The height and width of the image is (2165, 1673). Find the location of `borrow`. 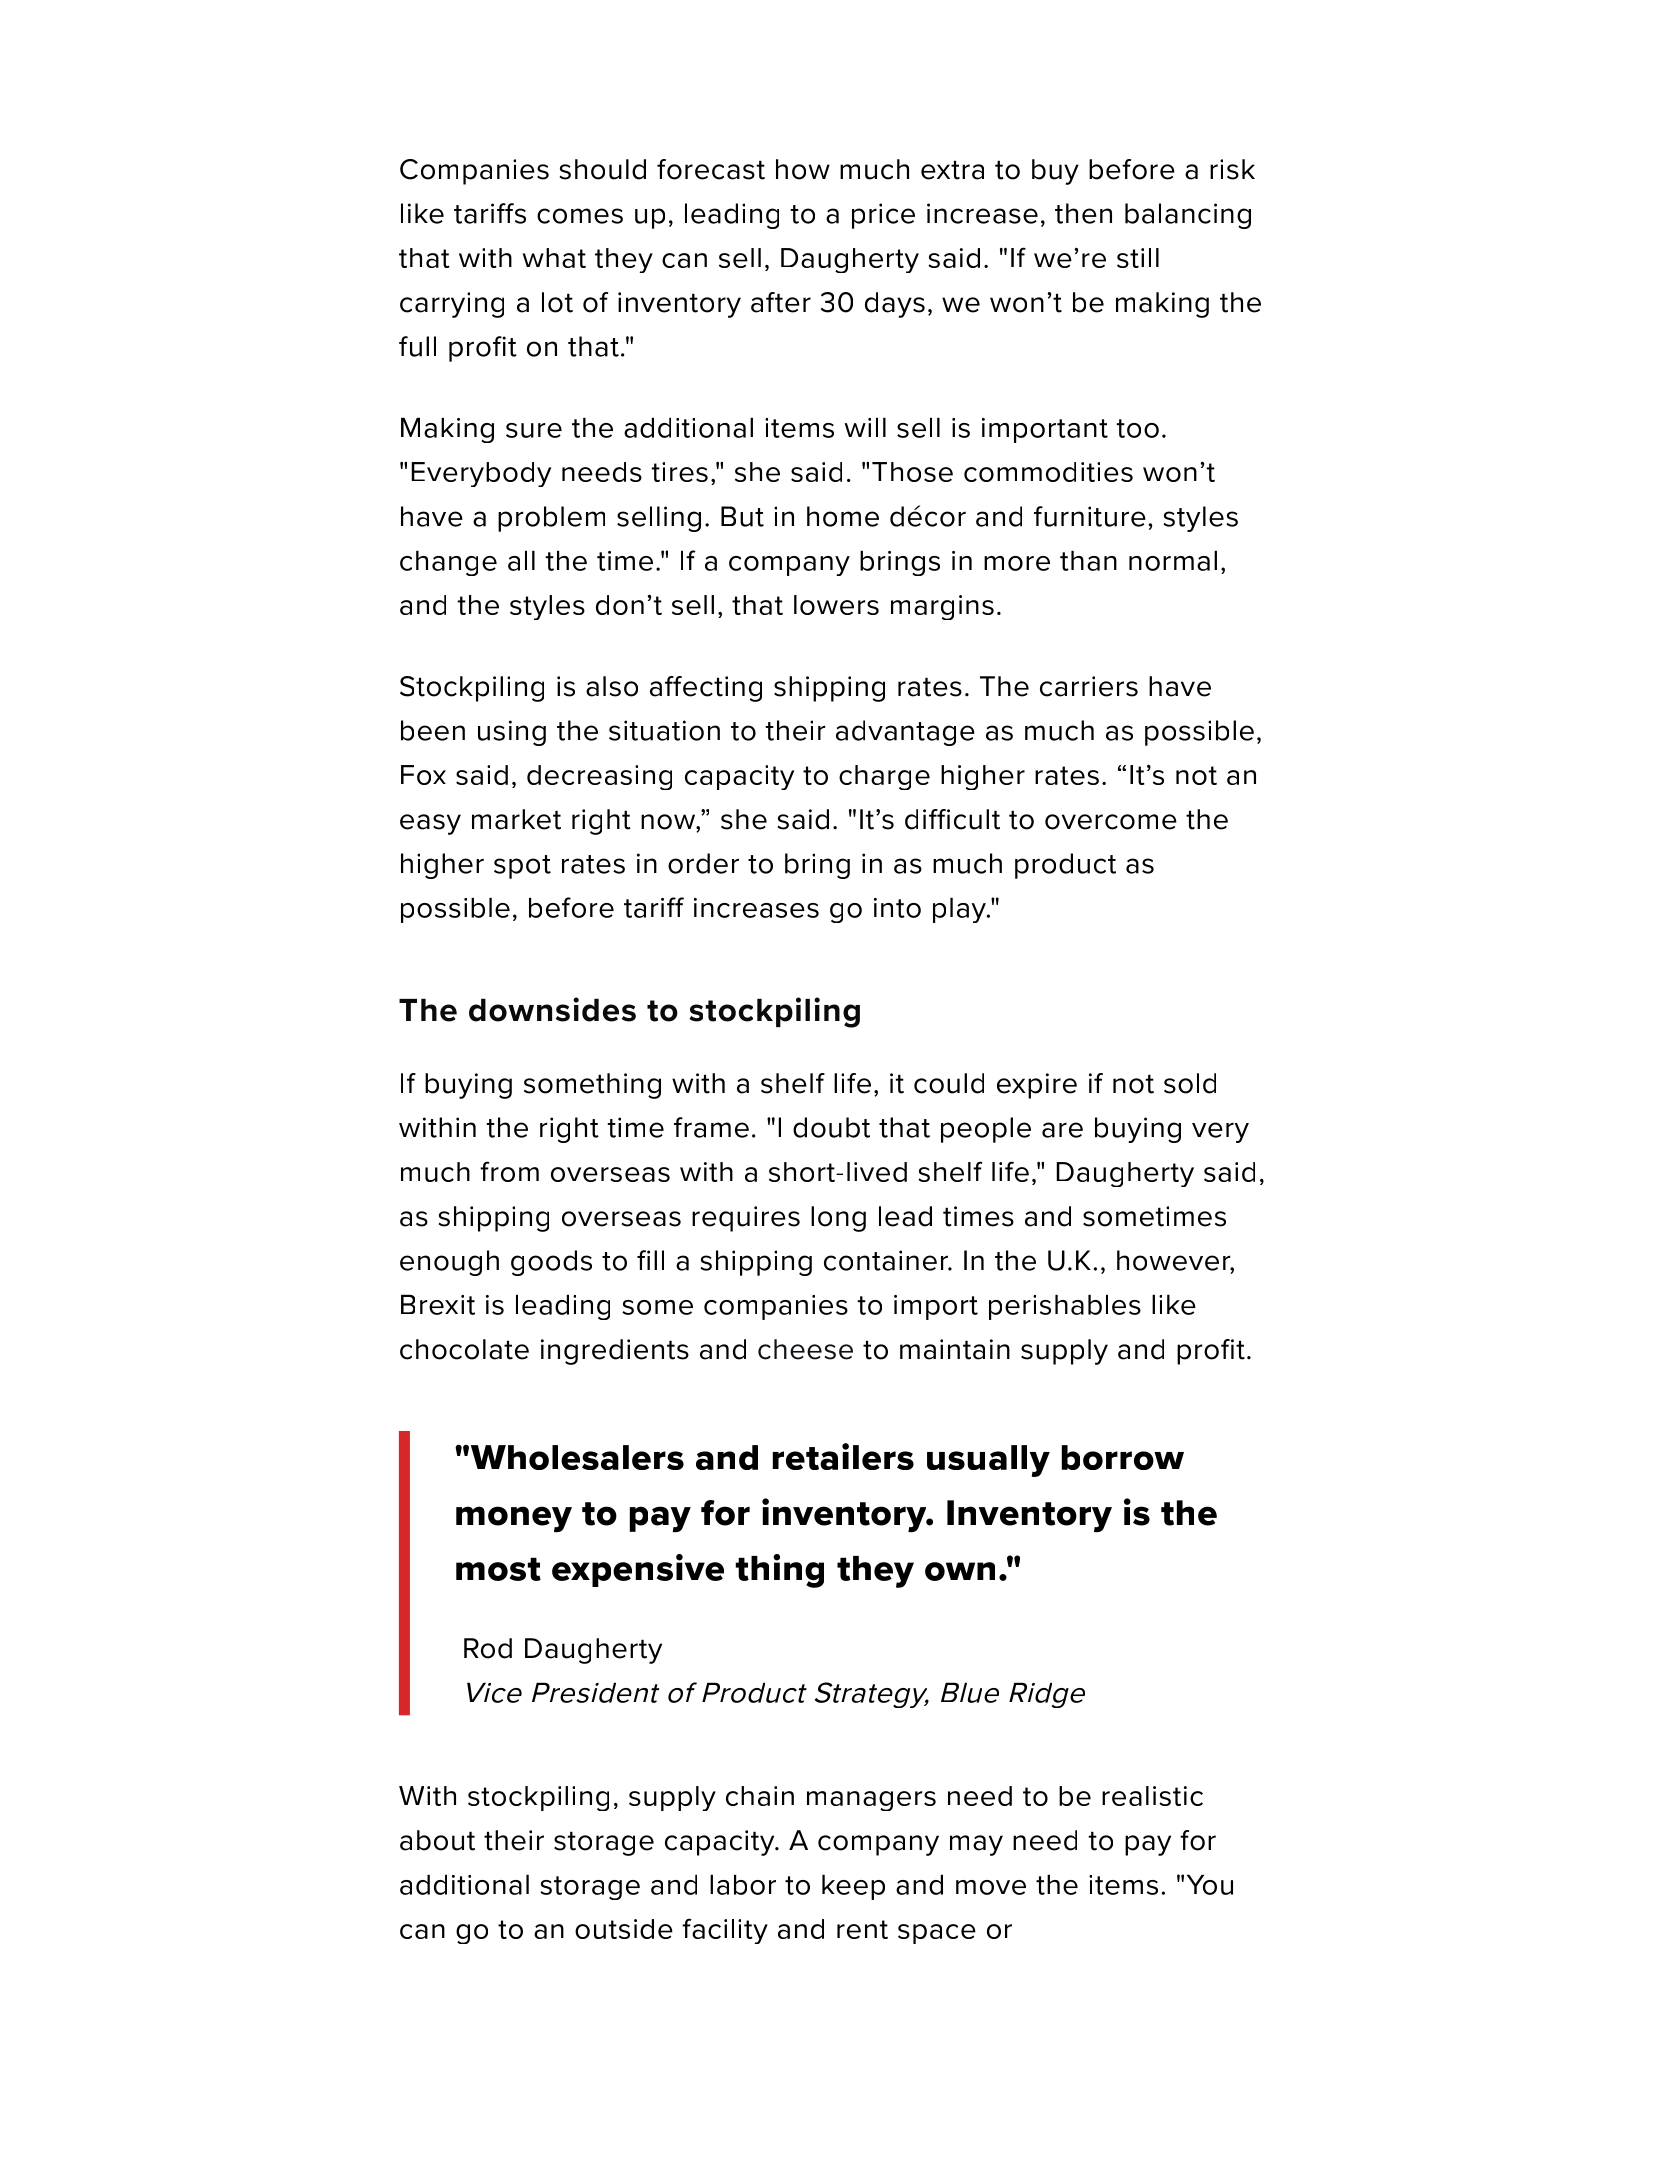

borrow is located at coordinates (1123, 1457).
